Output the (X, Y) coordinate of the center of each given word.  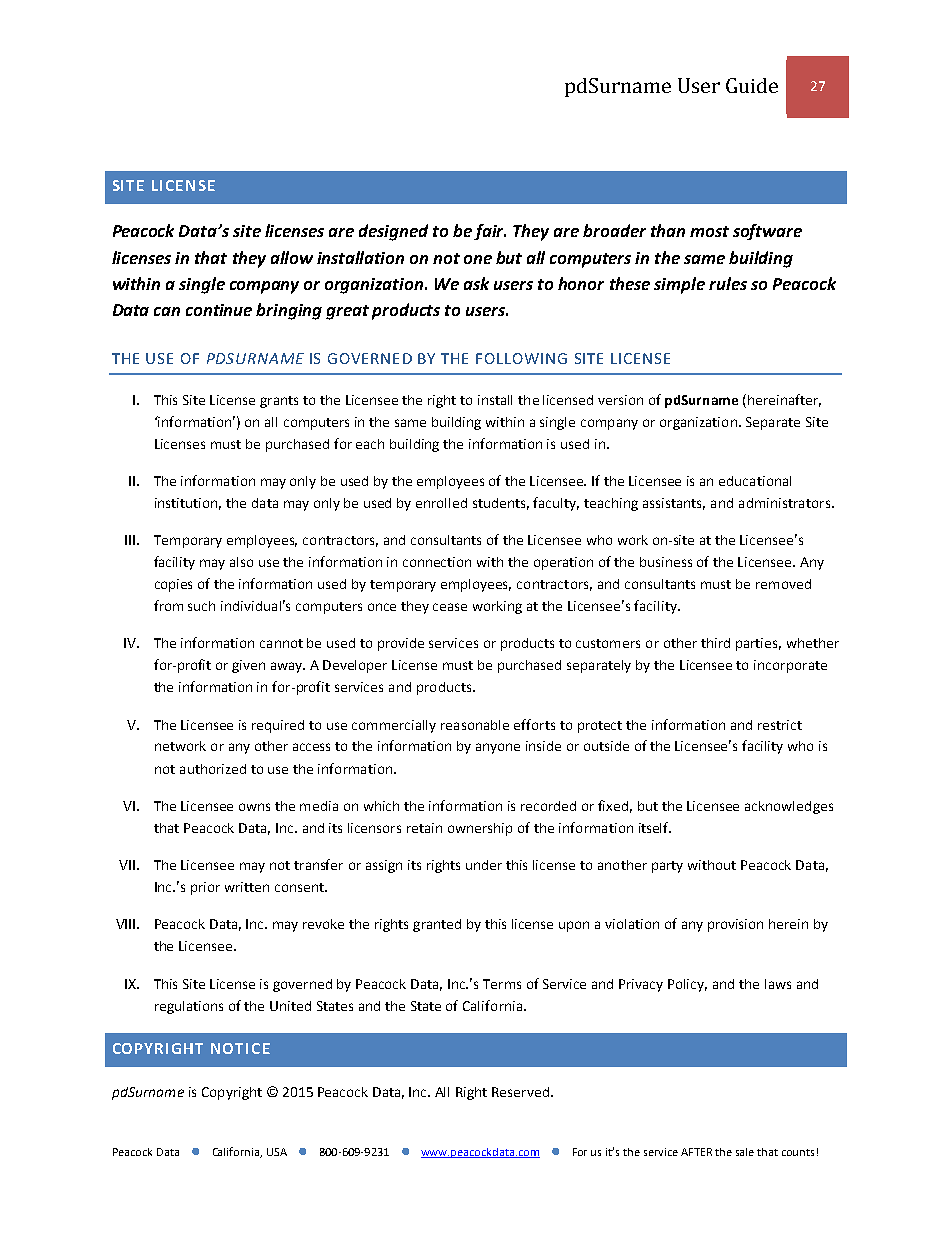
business (666, 562)
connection (437, 562)
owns (254, 807)
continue (219, 310)
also (241, 562)
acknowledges (789, 807)
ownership (480, 829)
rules (728, 283)
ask (476, 283)
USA (277, 1152)
